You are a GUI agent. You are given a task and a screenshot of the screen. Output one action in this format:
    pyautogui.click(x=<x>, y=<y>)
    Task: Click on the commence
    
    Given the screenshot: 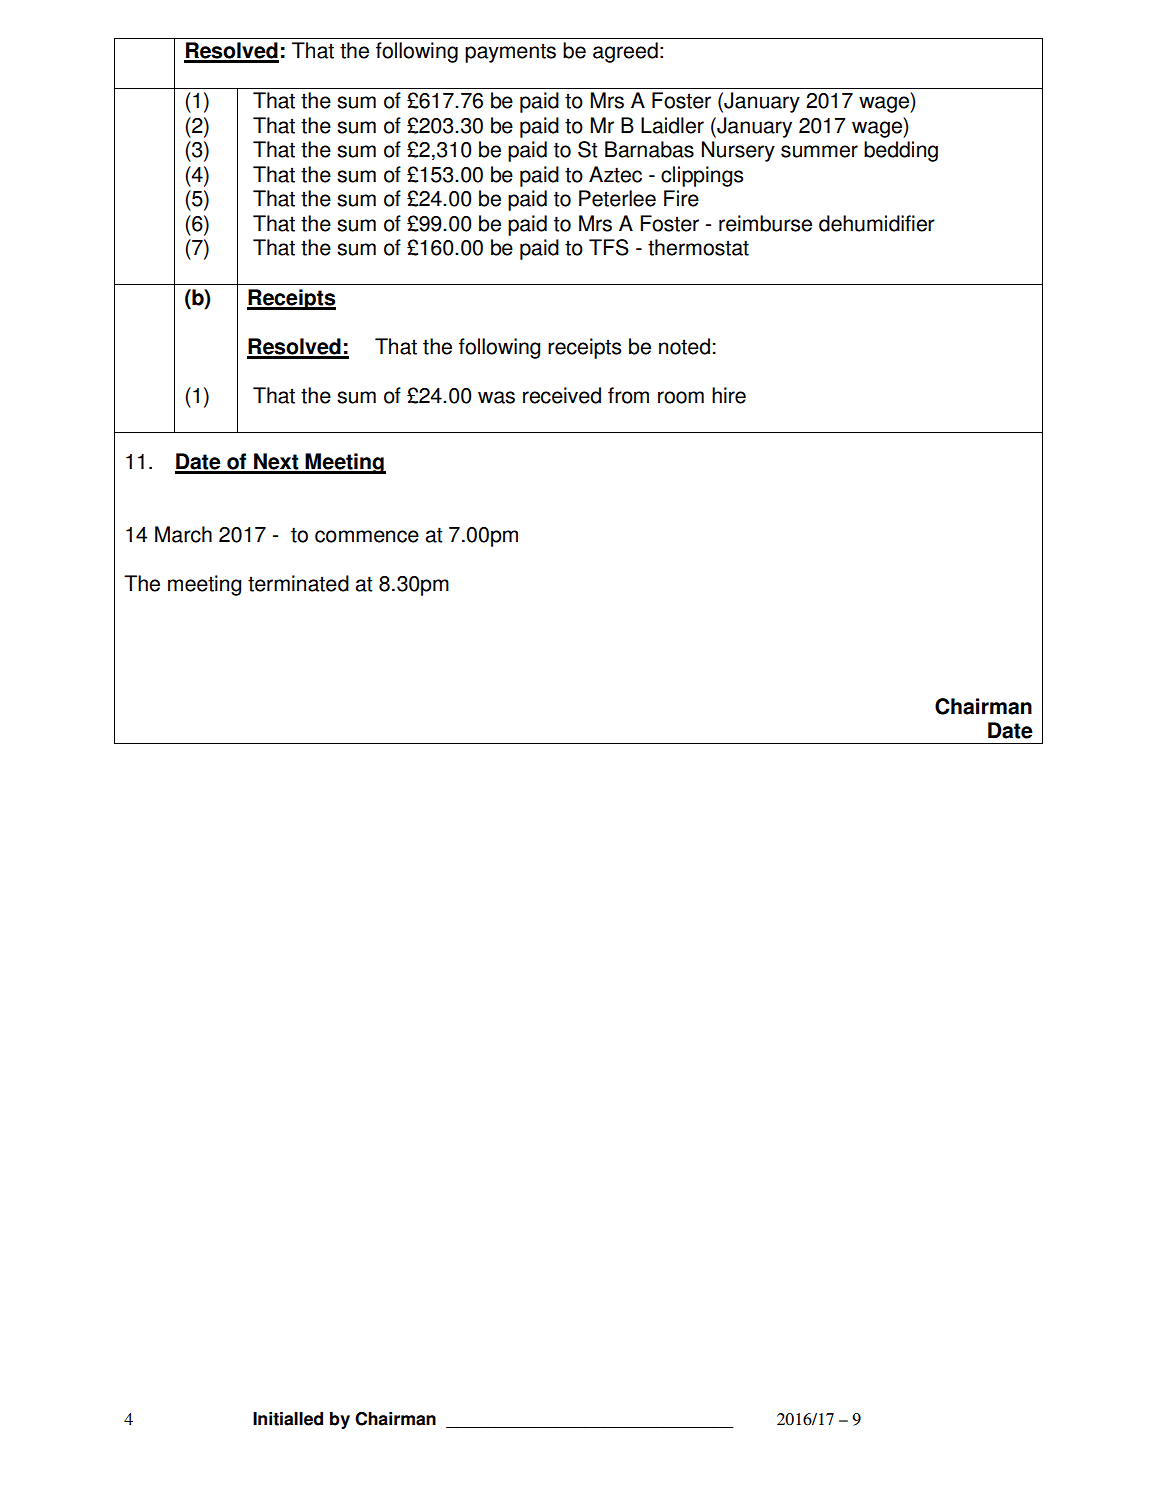 What is the action you would take?
    pyautogui.click(x=367, y=536)
